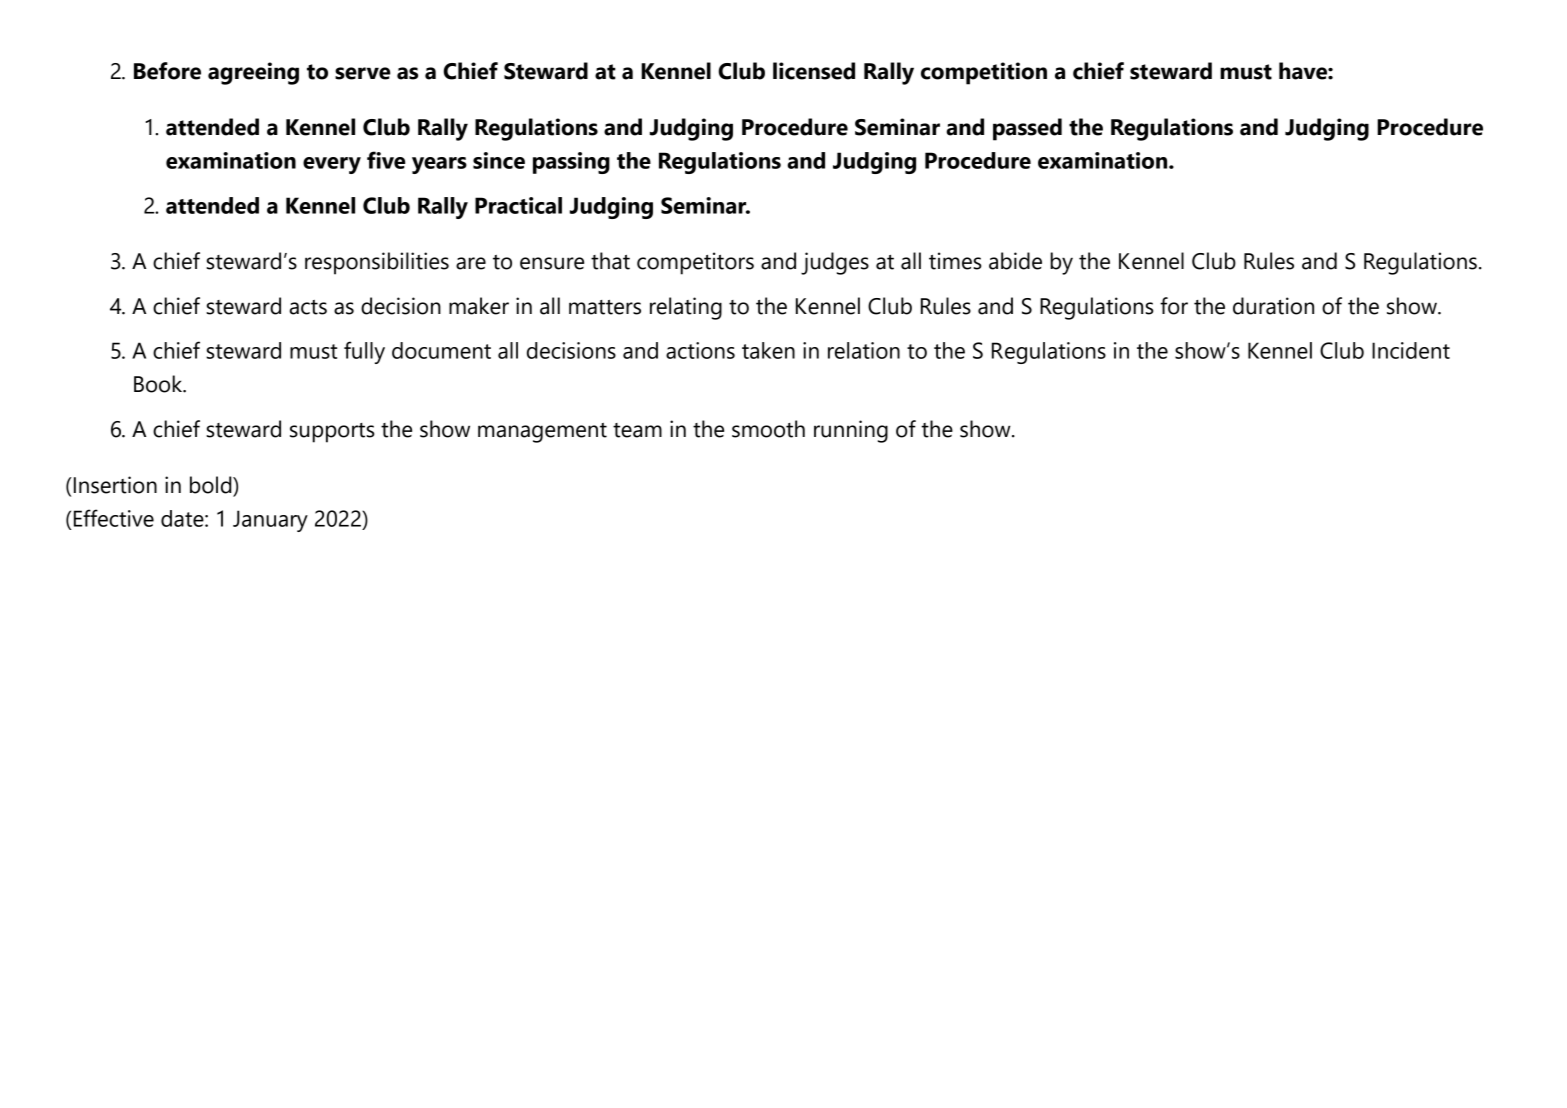 The width and height of the screenshot is (1567, 1108). What do you see at coordinates (851, 431) in the screenshot?
I see `running` at bounding box center [851, 431].
